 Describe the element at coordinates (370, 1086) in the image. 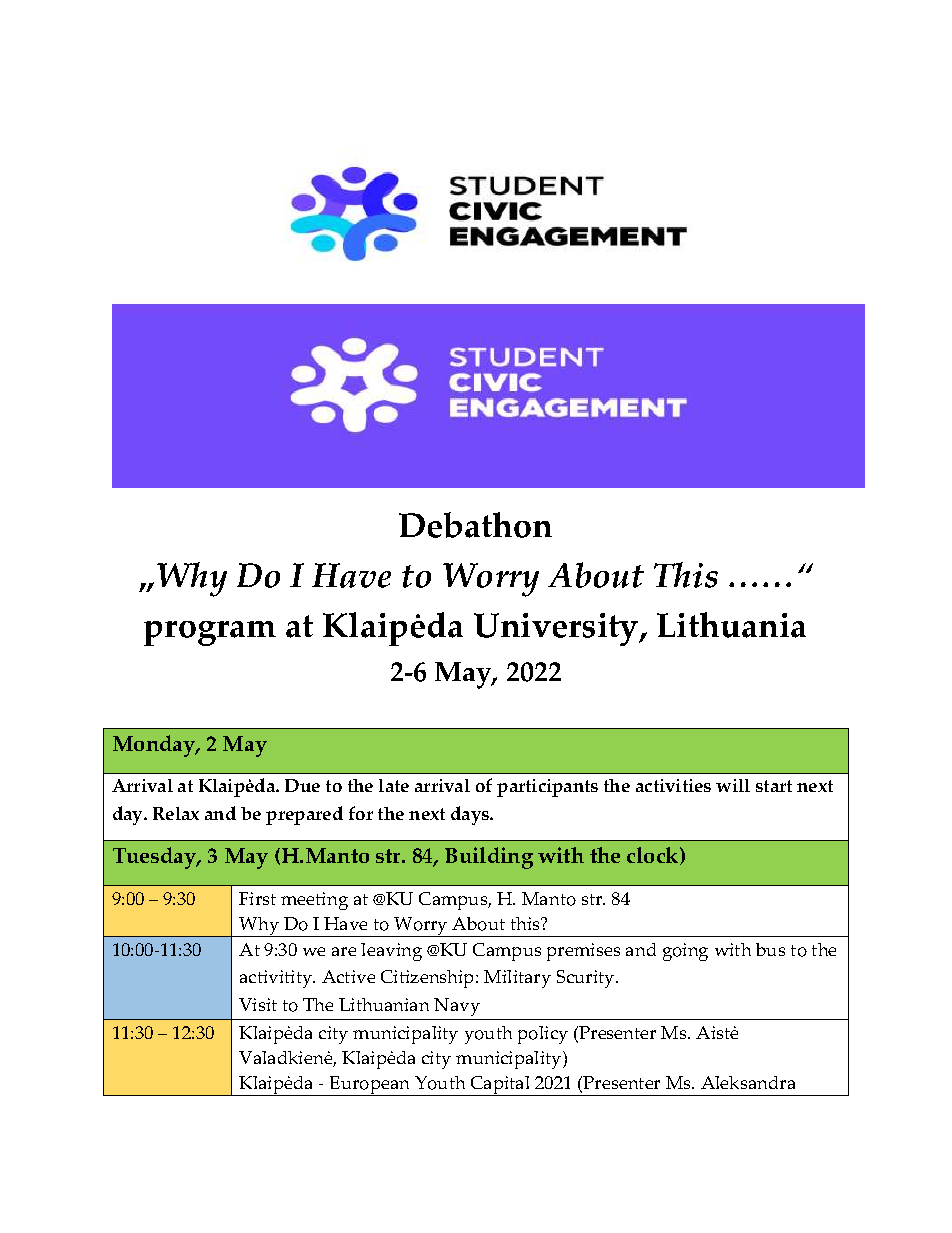

I see `European` at that location.
